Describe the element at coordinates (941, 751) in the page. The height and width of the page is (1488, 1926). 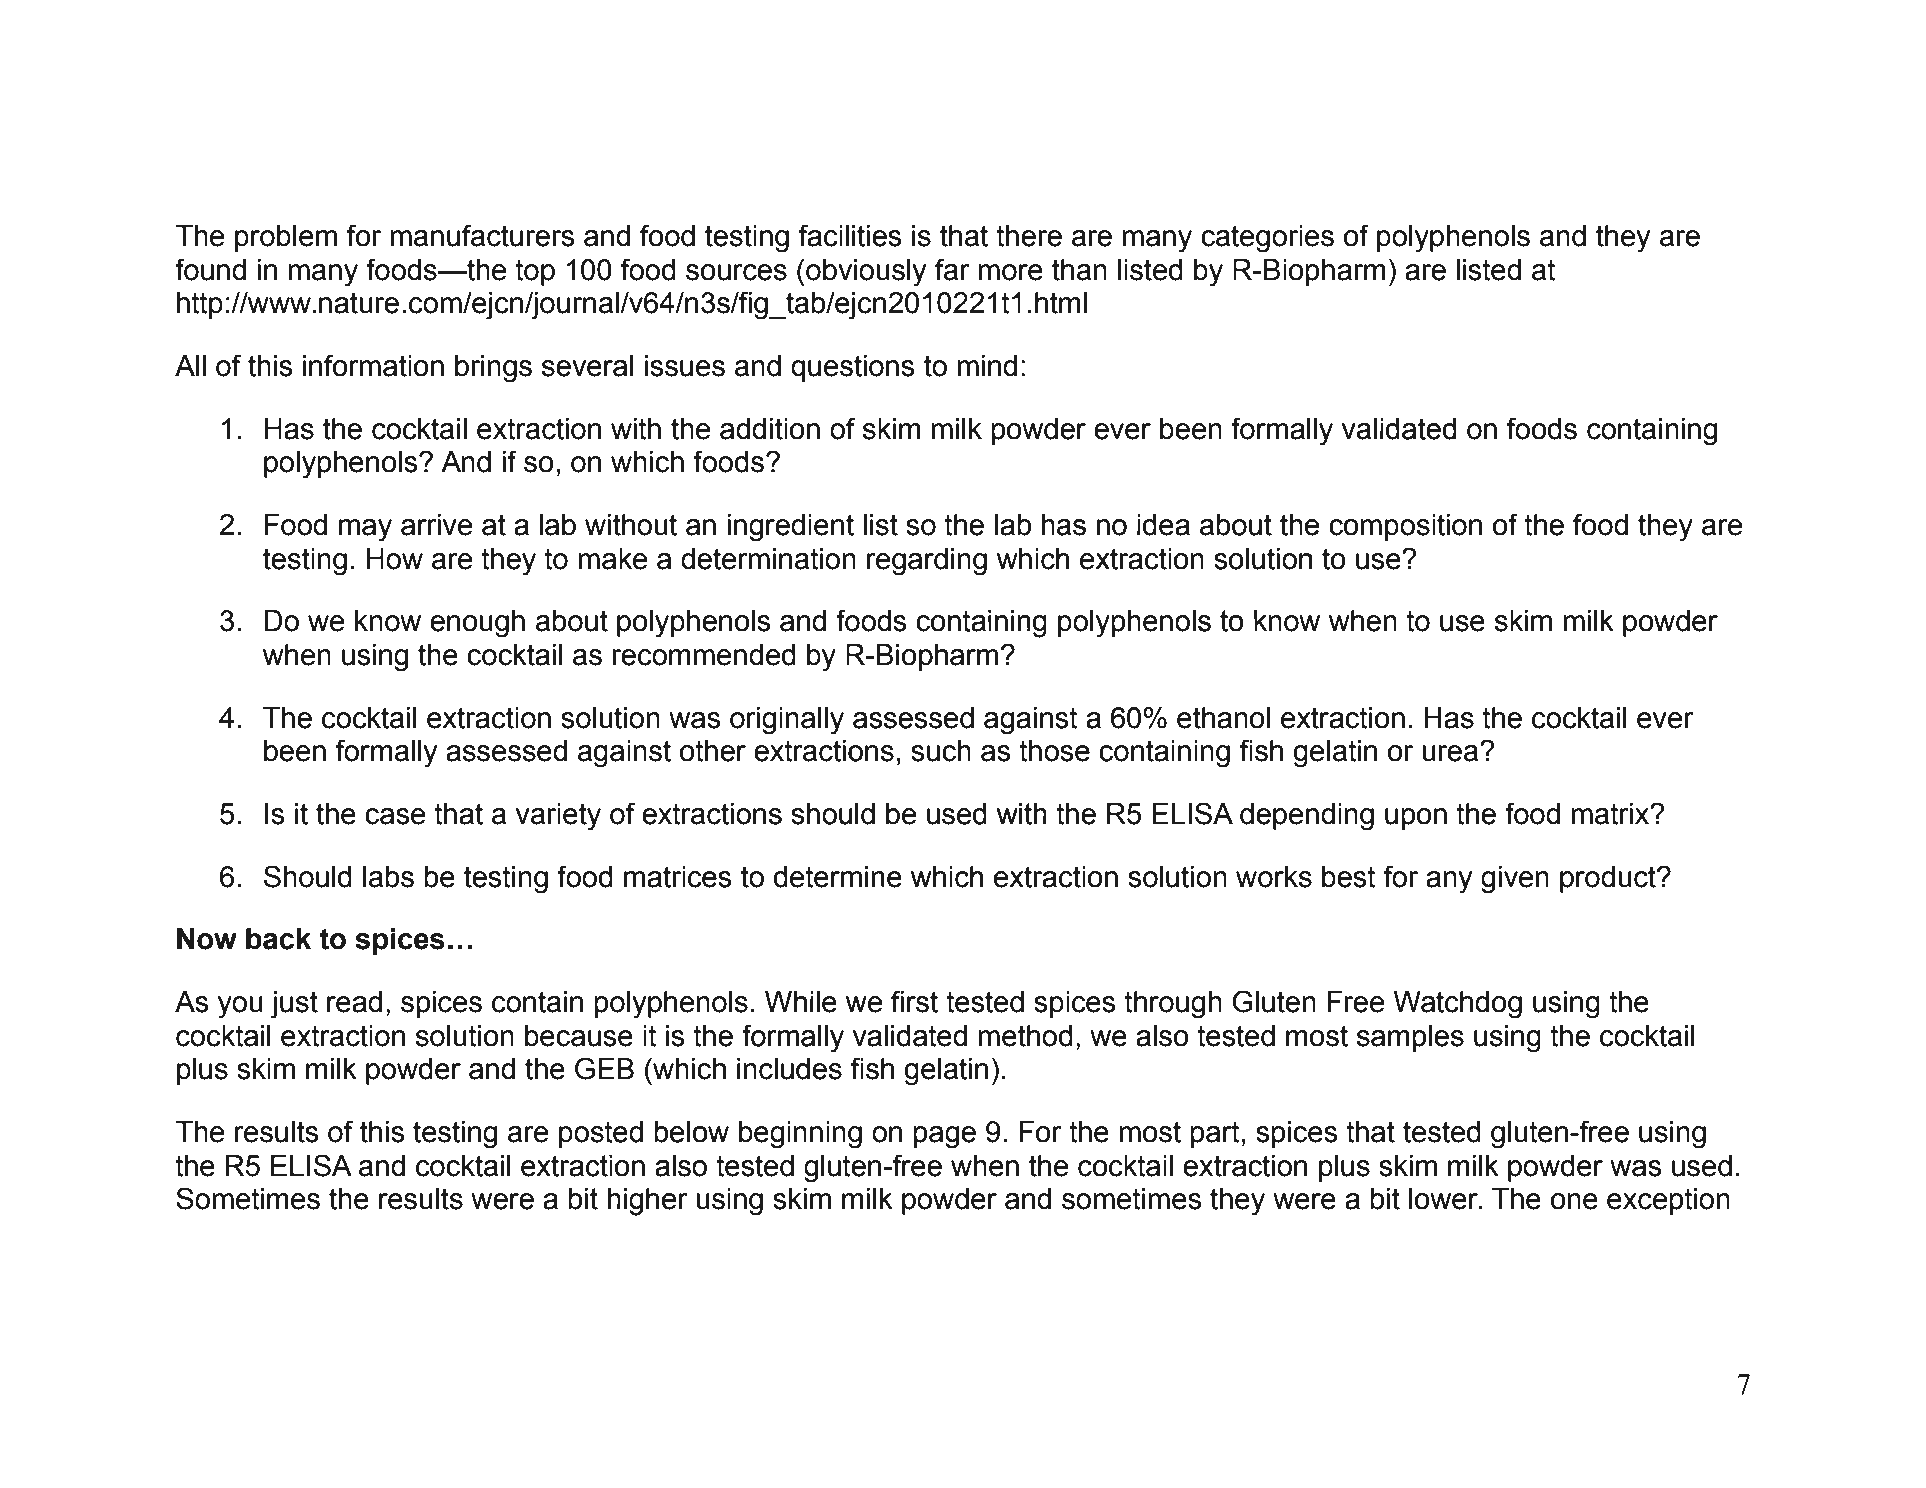
I see `such` at that location.
